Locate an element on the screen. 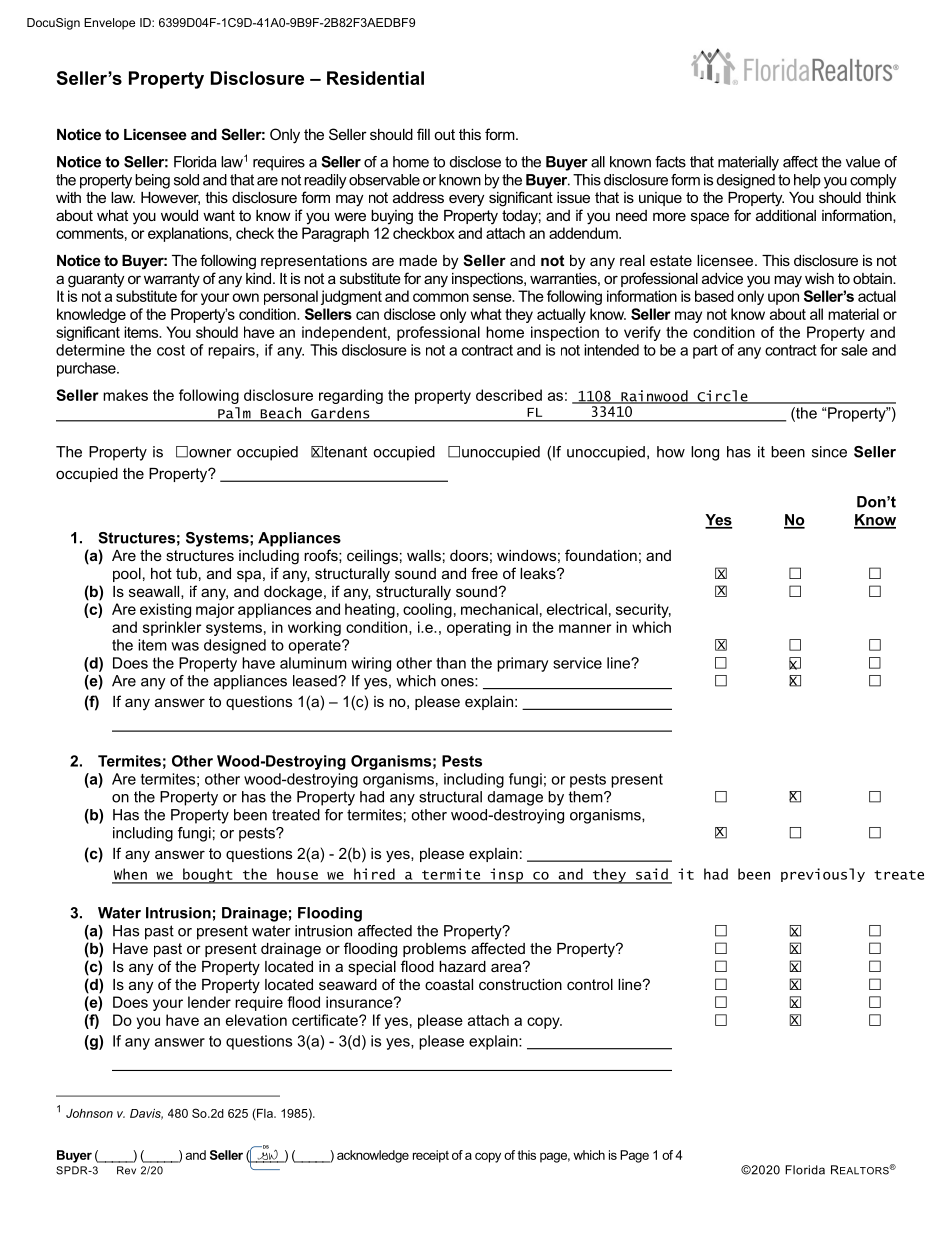 This screenshot has height=1233, width=952. sold is located at coordinates (186, 180).
